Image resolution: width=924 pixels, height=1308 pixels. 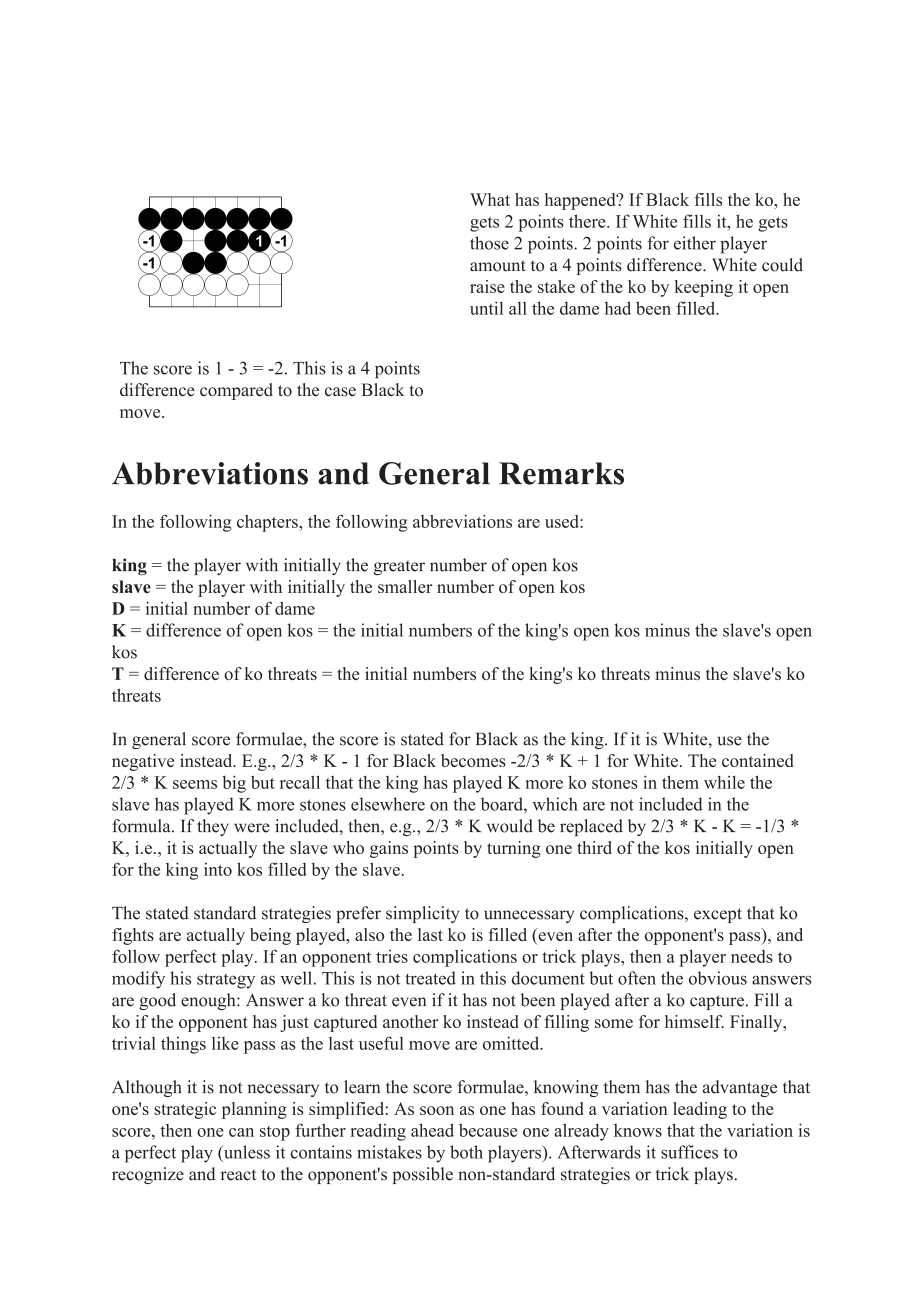 What do you see at coordinates (466, 1152) in the screenshot?
I see `both` at bounding box center [466, 1152].
